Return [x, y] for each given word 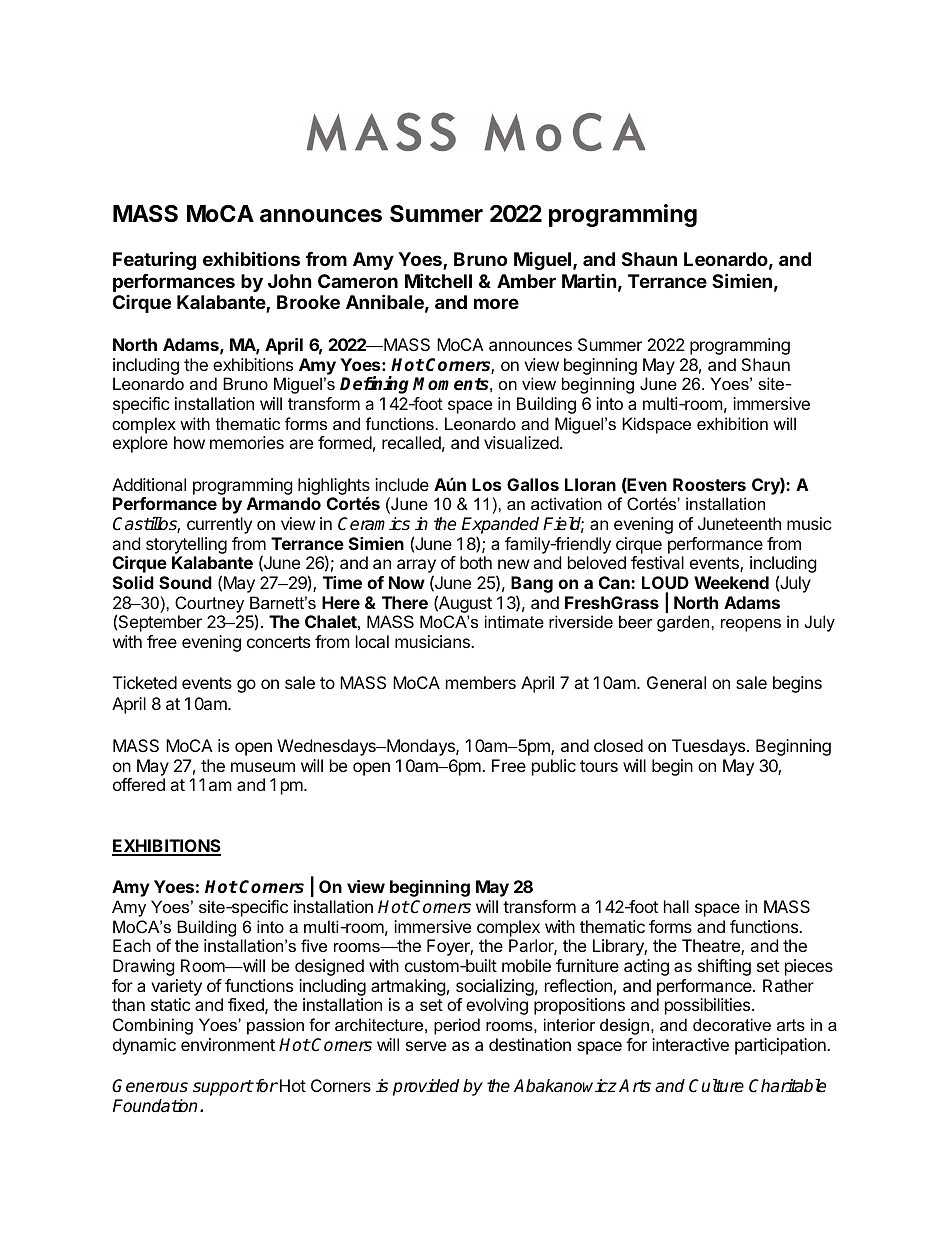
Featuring [154, 260]
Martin [589, 281]
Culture [716, 1086]
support [223, 1088]
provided [426, 1087]
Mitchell [438, 280]
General [676, 682]
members [481, 682]
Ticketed [145, 682]
